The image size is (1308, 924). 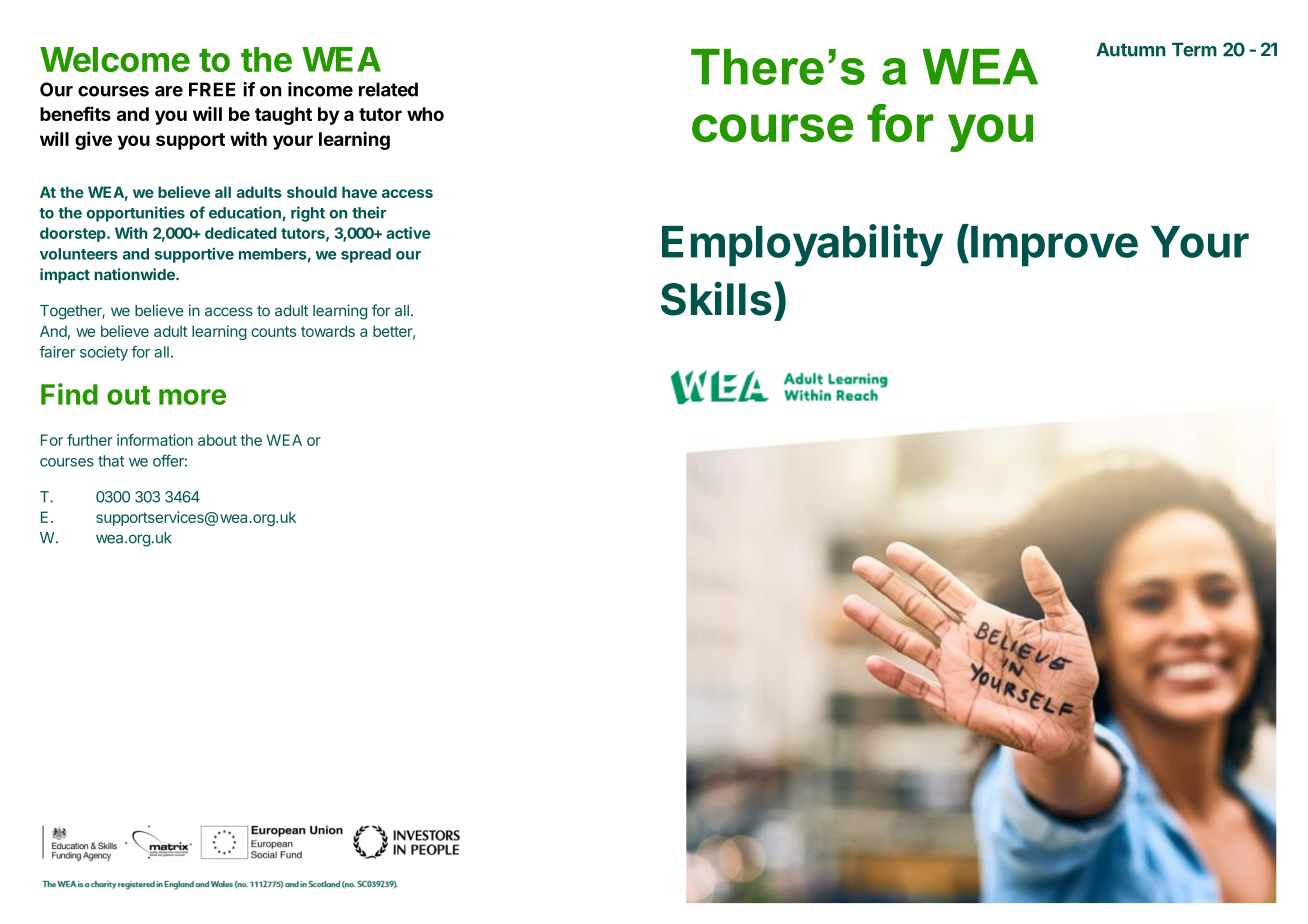 I want to click on information, so click(x=155, y=440).
